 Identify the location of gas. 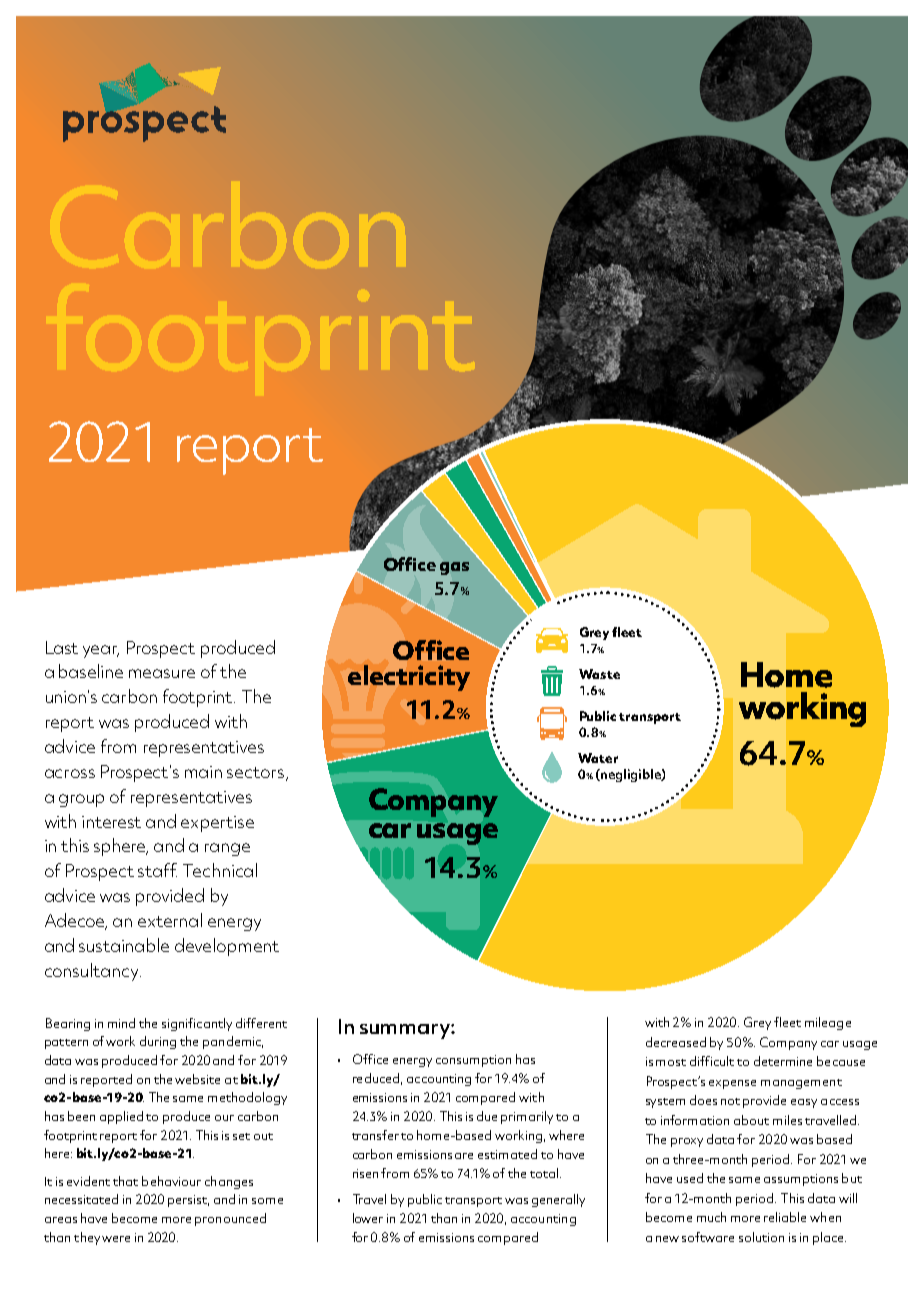
(454, 568).
